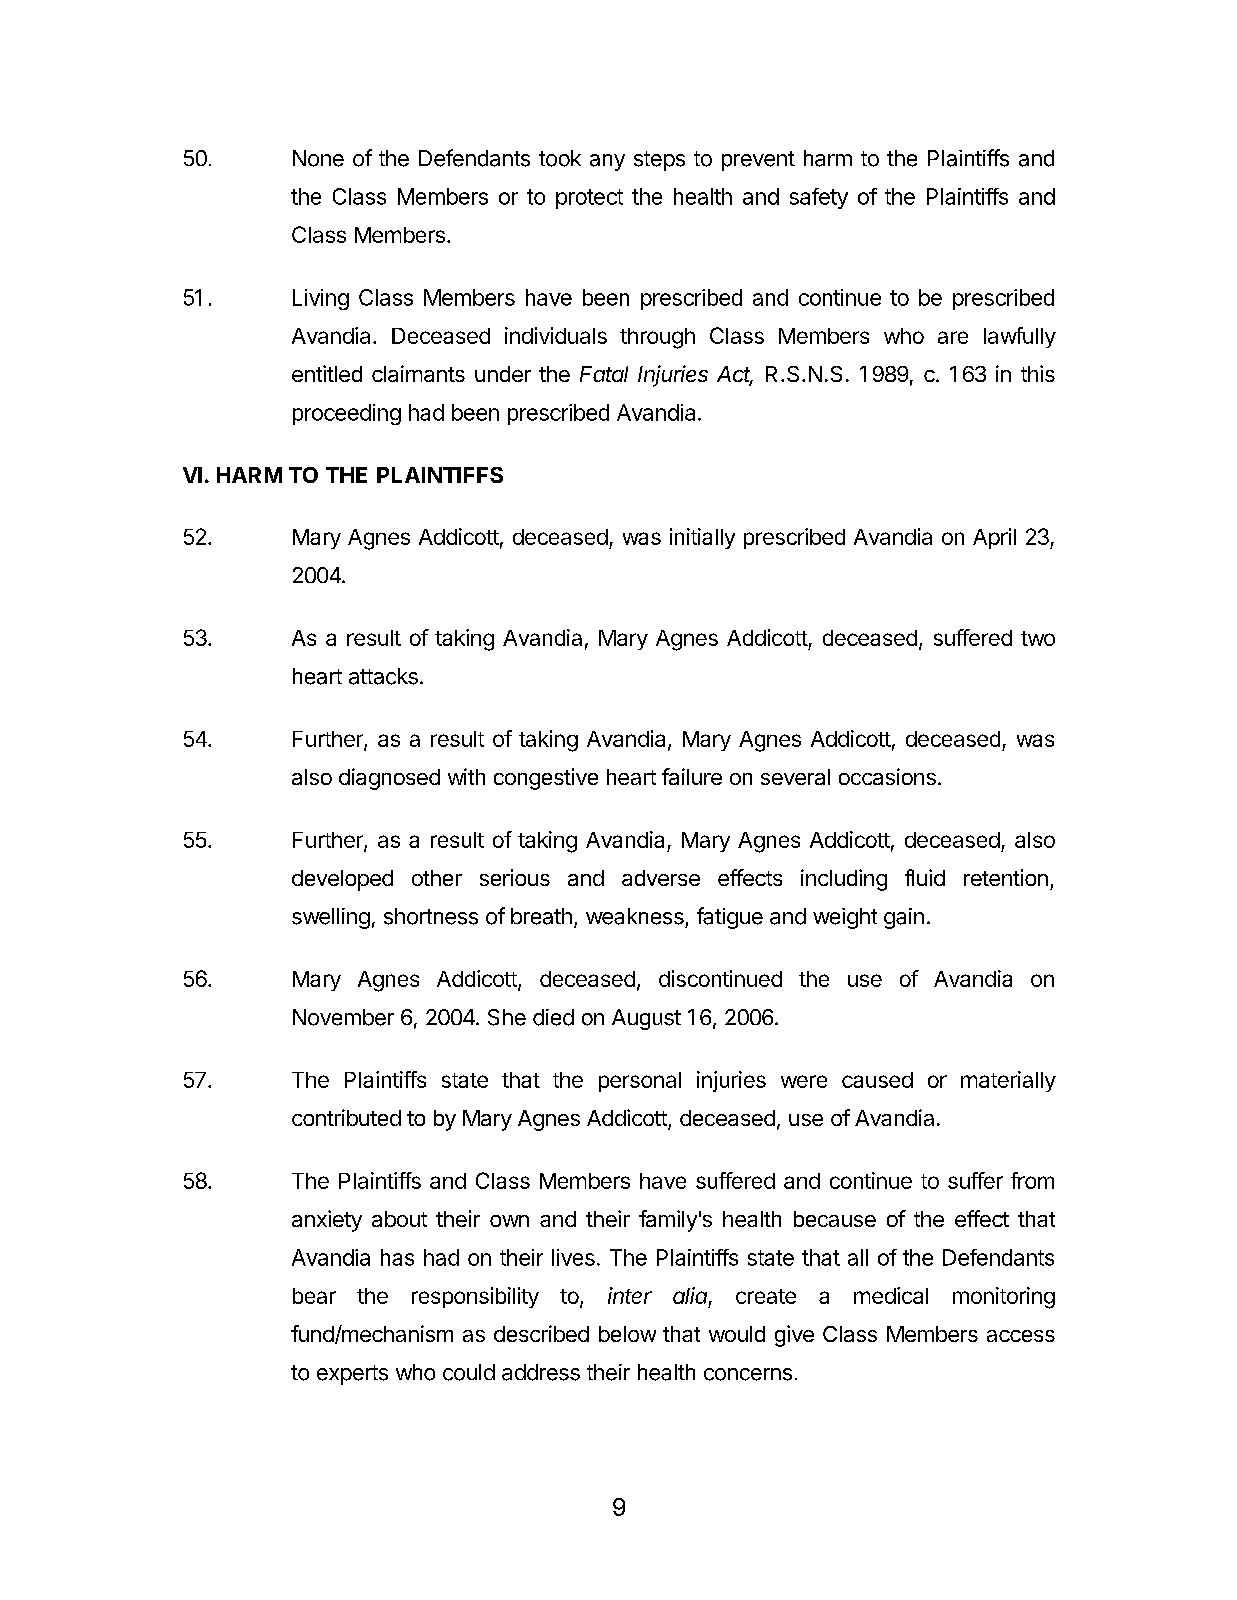 The height and width of the screenshot is (1600, 1237). What do you see at coordinates (1021, 1336) in the screenshot?
I see `access` at bounding box center [1021, 1336].
